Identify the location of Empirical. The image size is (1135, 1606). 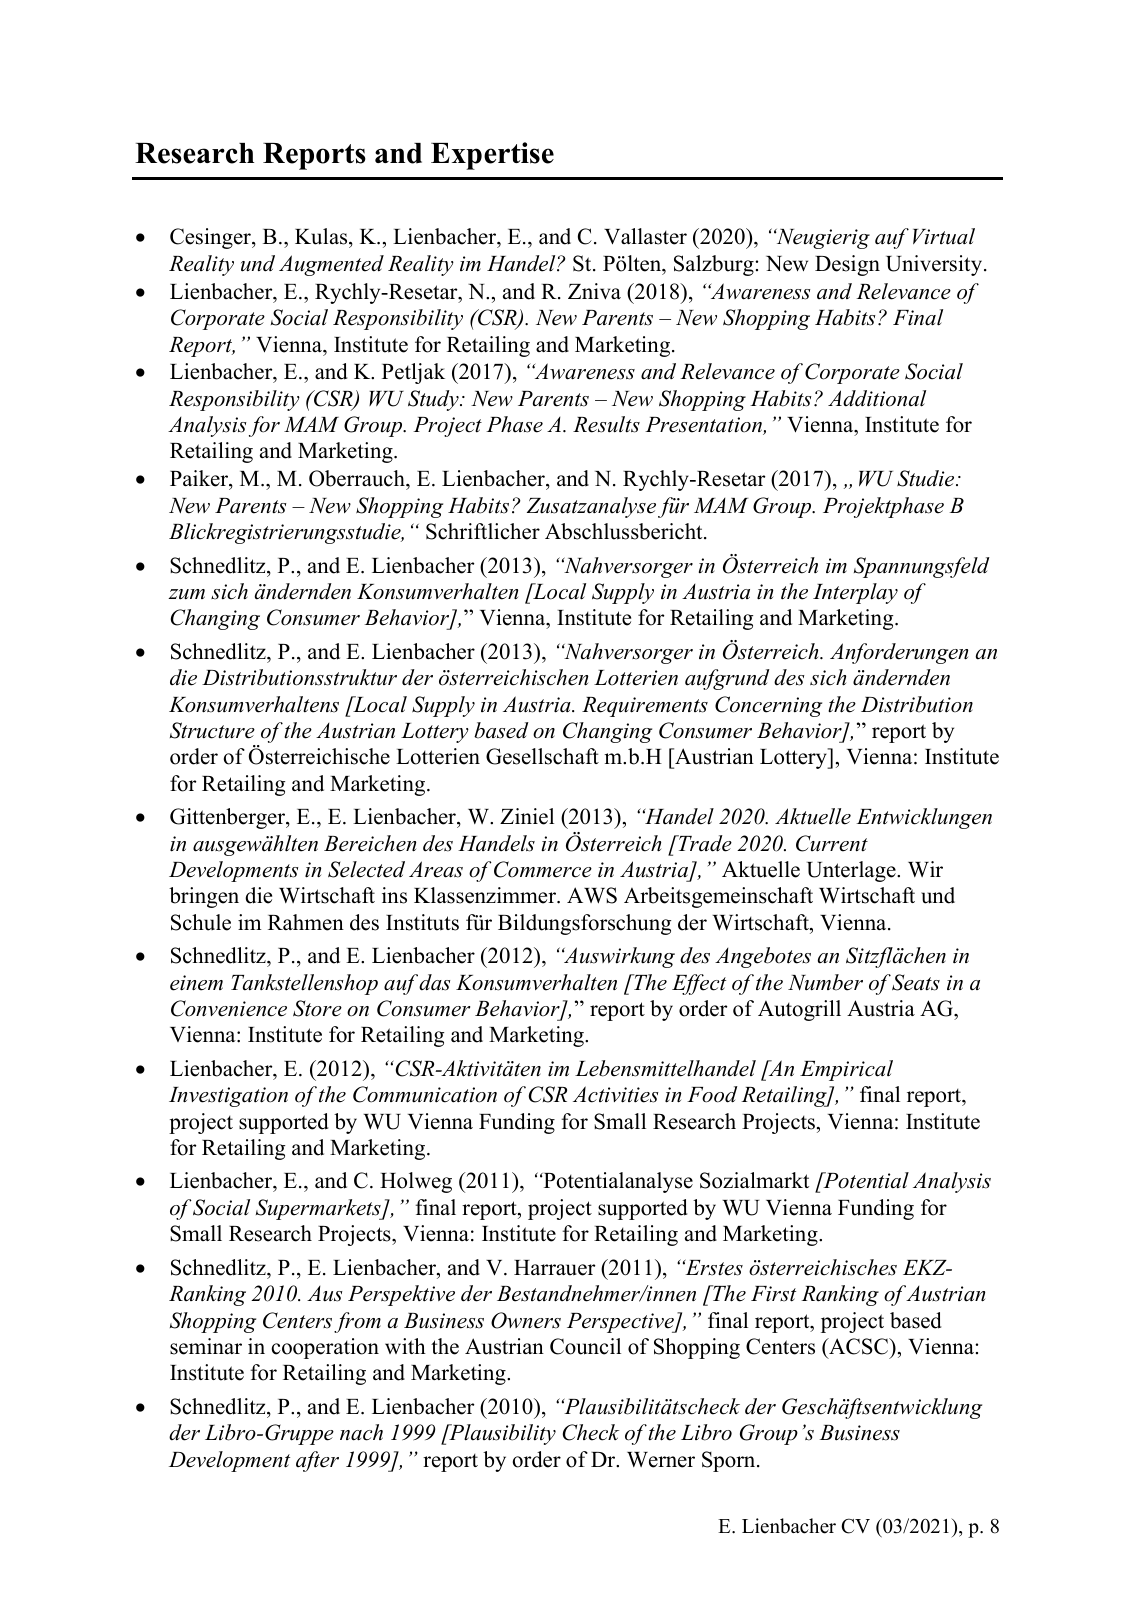
(846, 1070).
